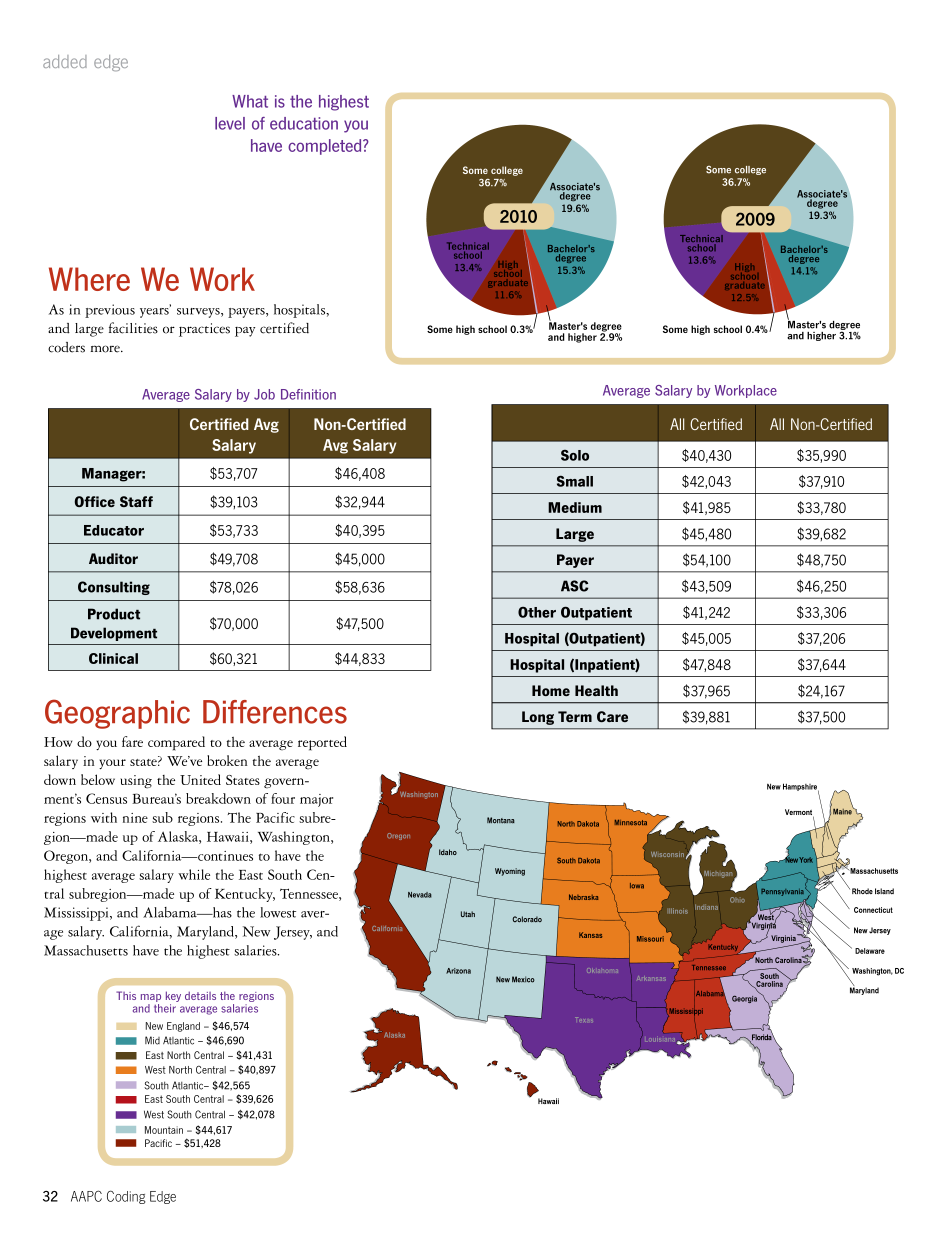  What do you see at coordinates (65, 61) in the screenshot?
I see `added` at bounding box center [65, 61].
